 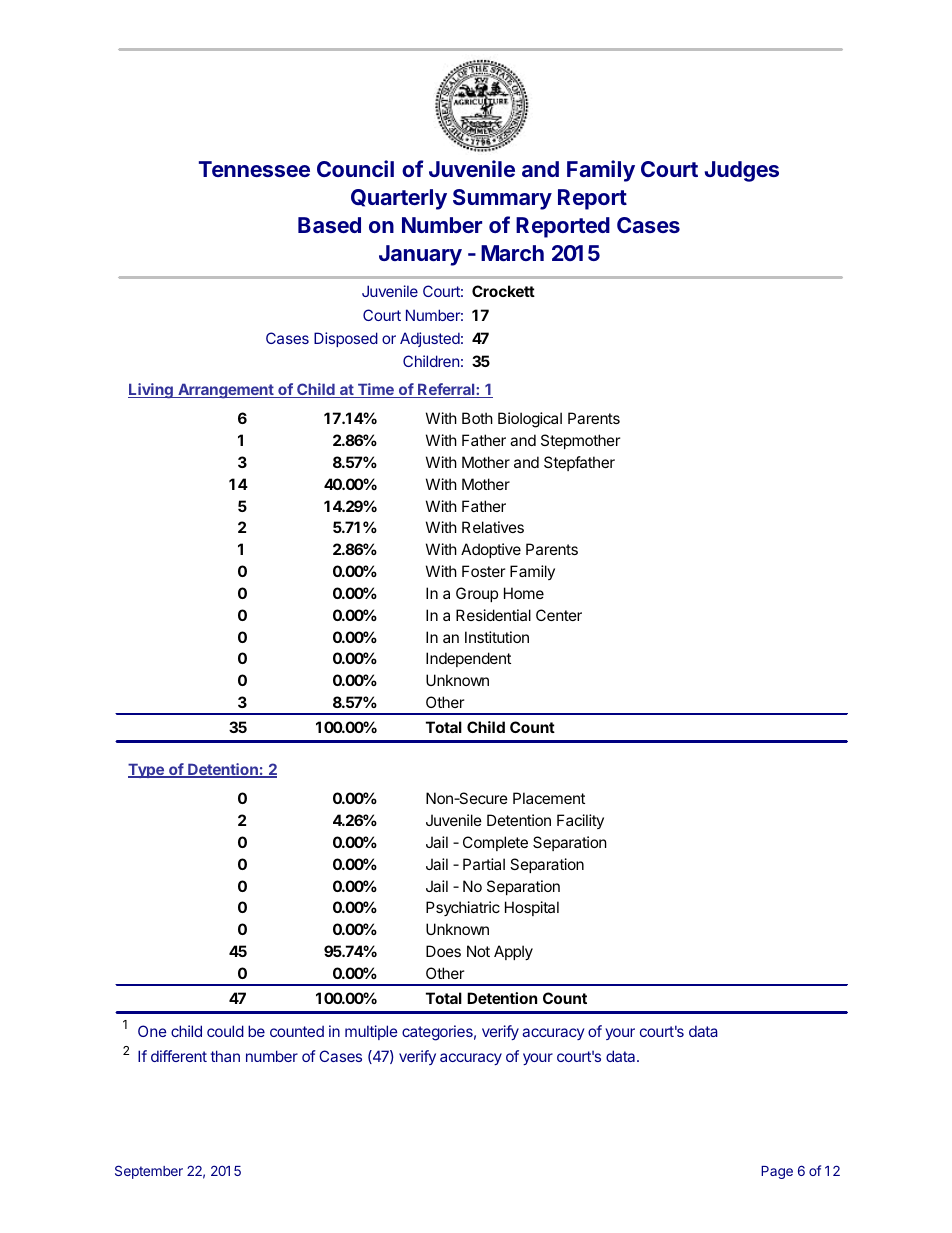 I want to click on Independent, so click(x=468, y=659).
